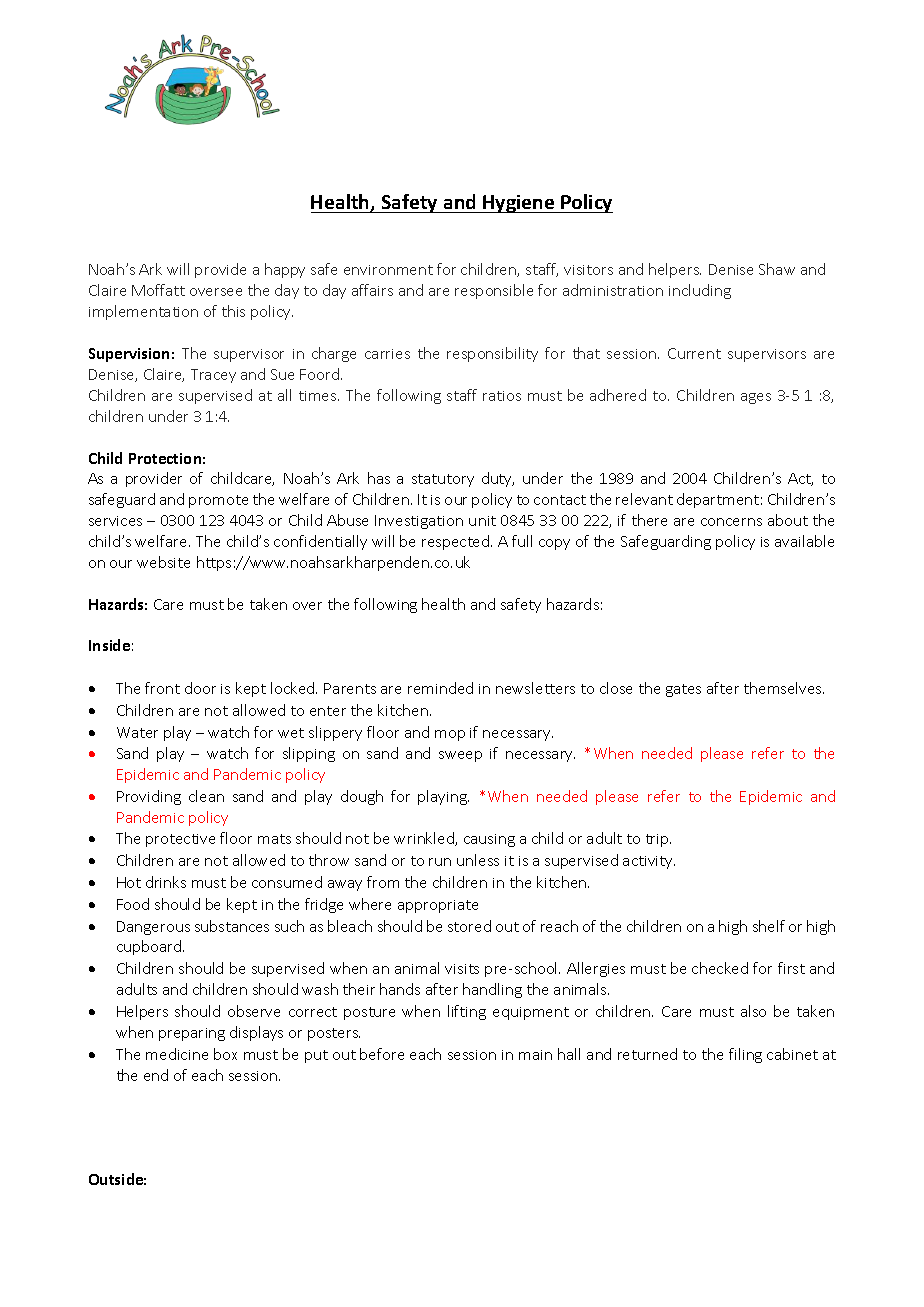 This image has height=1307, width=924. What do you see at coordinates (213, 376) in the image?
I see `Tracey` at bounding box center [213, 376].
